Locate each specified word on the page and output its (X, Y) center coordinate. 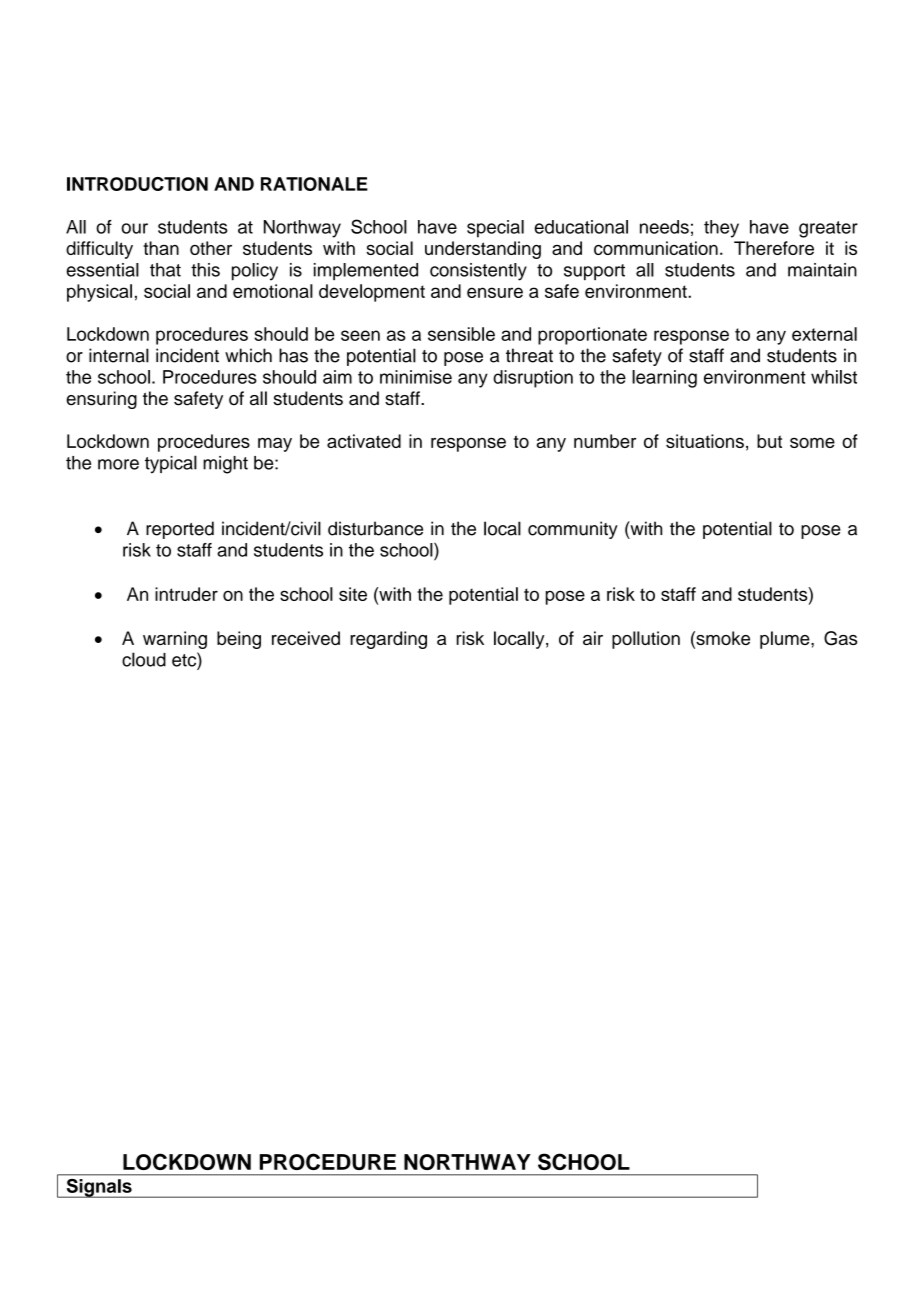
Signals (99, 1188)
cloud (144, 659)
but (769, 441)
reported (180, 530)
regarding (388, 640)
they (721, 229)
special (495, 229)
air (593, 638)
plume (786, 640)
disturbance (375, 528)
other (211, 248)
